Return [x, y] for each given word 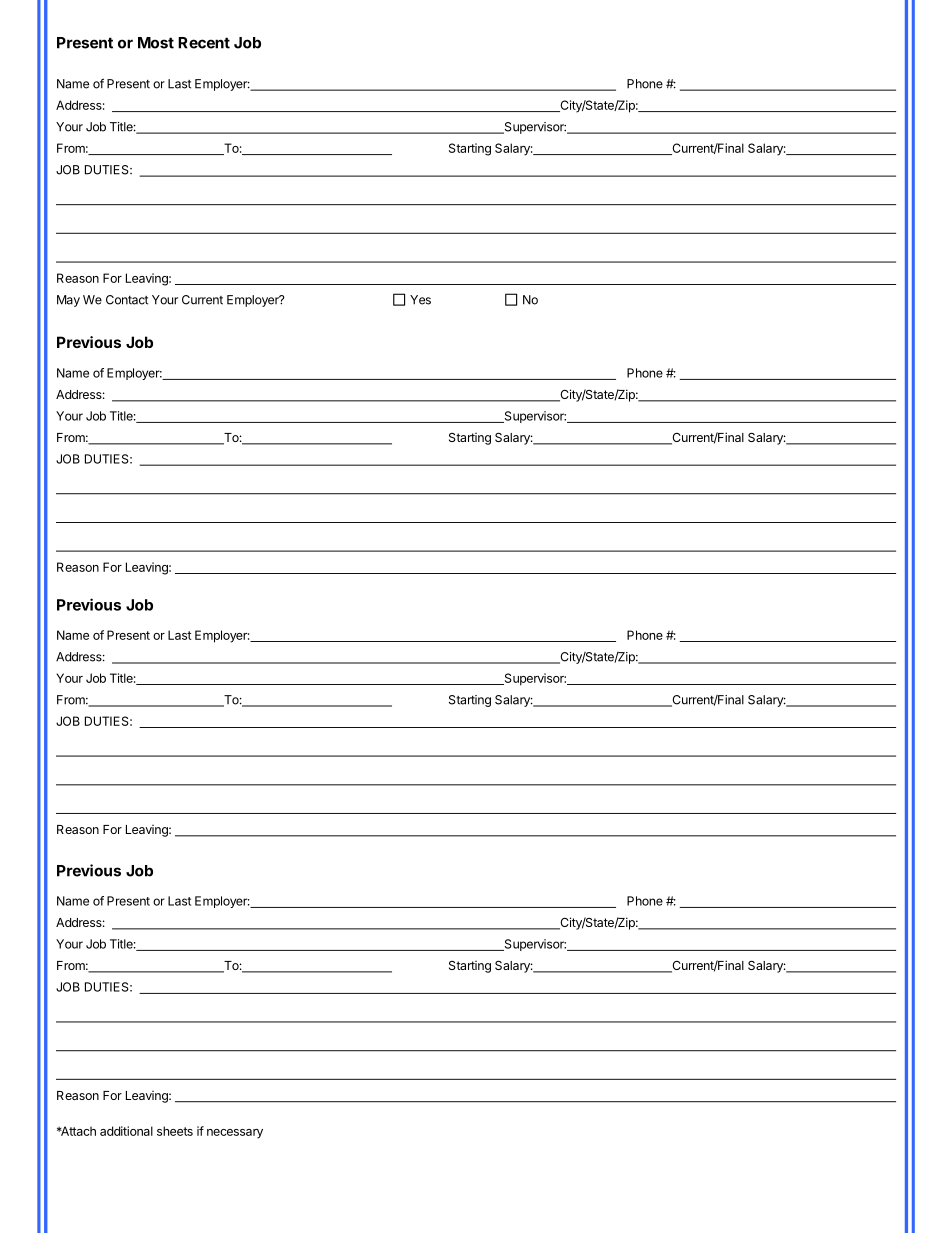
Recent [204, 43]
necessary [235, 1134]
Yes [420, 300]
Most [156, 43]
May [68, 301]
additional [126, 1131]
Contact [127, 300]
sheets [175, 1131]
